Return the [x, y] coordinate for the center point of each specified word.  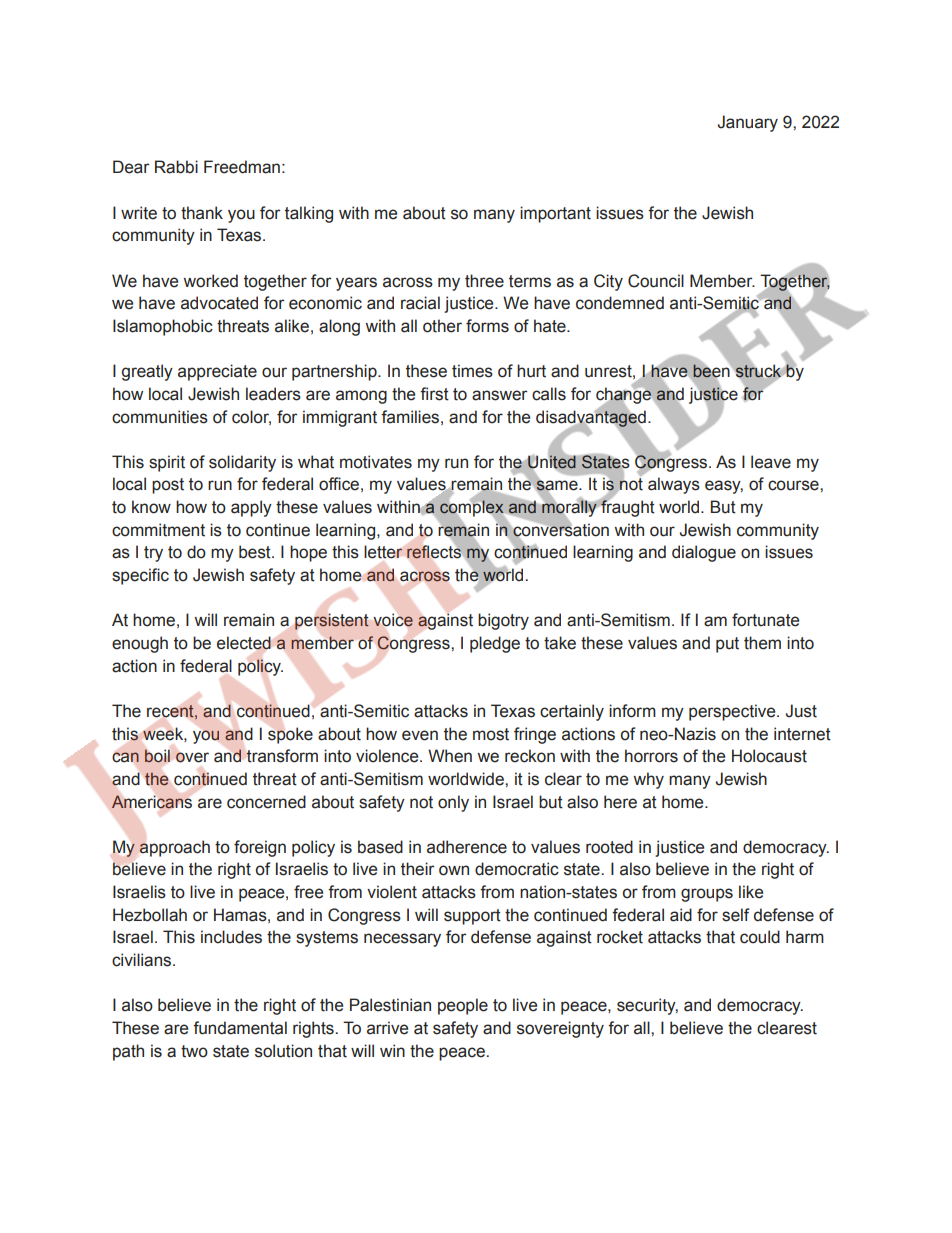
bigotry [503, 621]
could [760, 937]
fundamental [240, 1028]
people [463, 1006]
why [649, 780]
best [256, 552]
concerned [266, 802]
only [453, 803]
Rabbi [176, 167]
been [711, 371]
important [555, 214]
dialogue [704, 553]
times [472, 371]
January [748, 123]
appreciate [217, 372]
